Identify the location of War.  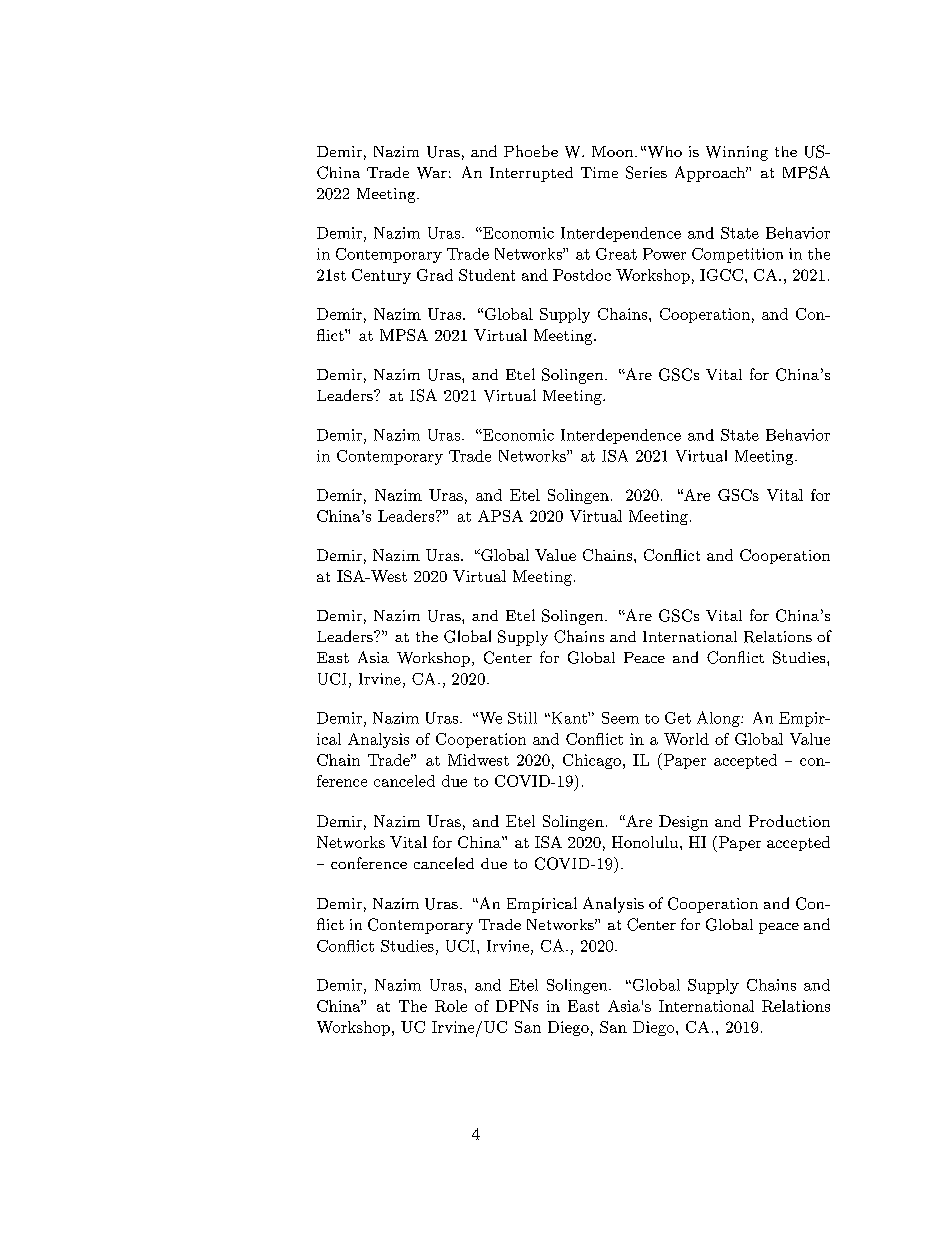
(432, 173).
